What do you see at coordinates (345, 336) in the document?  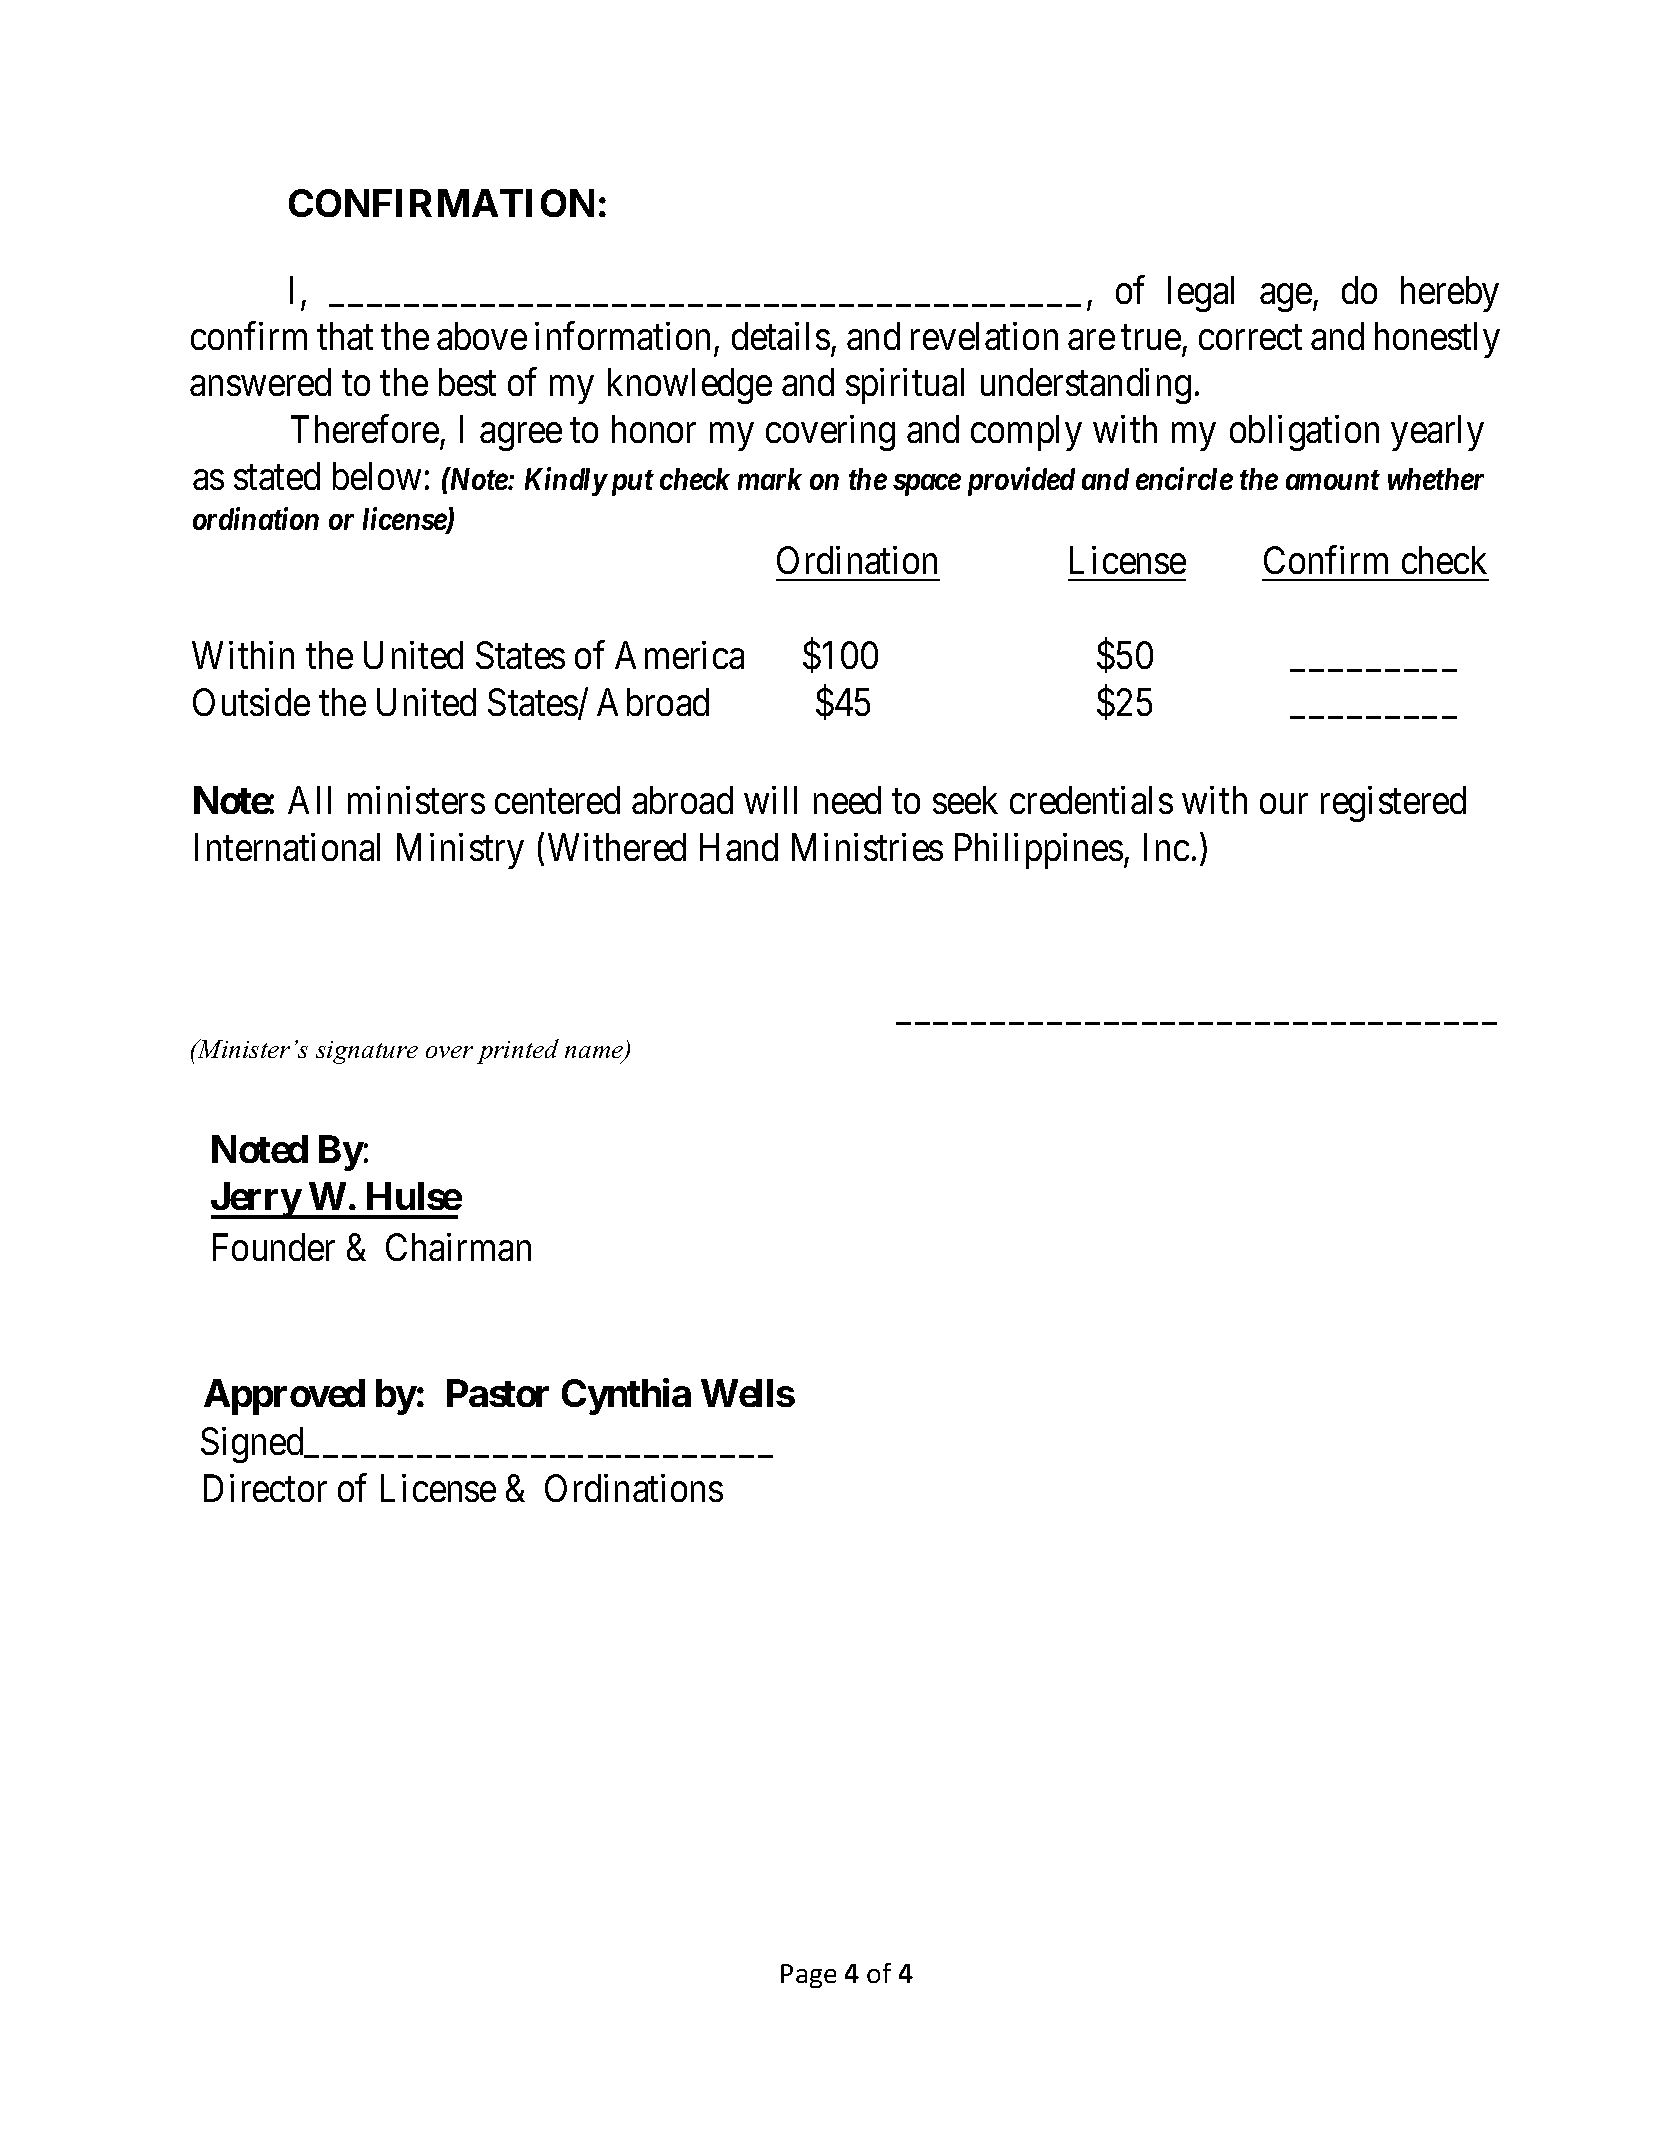 I see `that` at bounding box center [345, 336].
